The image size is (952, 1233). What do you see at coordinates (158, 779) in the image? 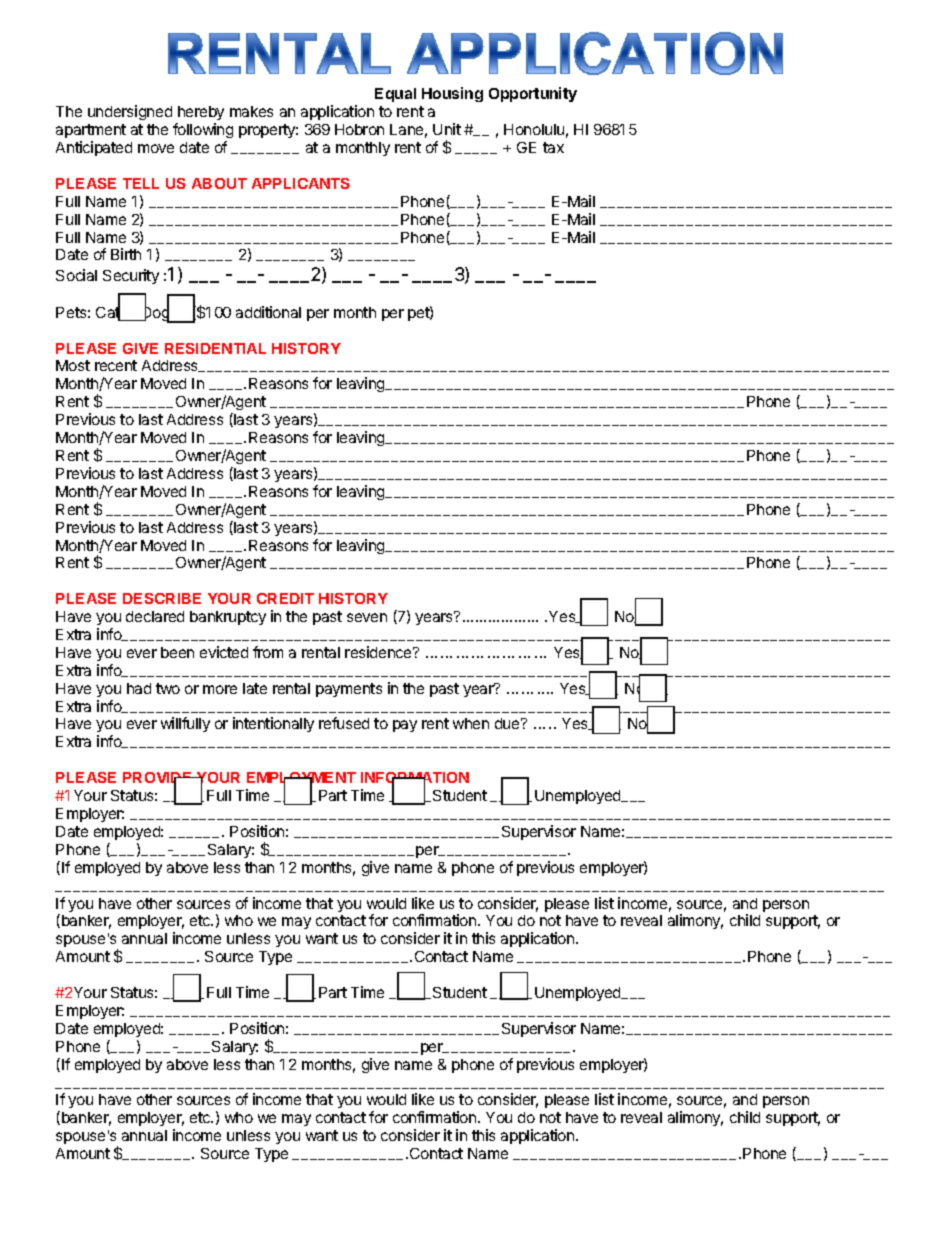
I see `PROVIDE` at bounding box center [158, 779].
